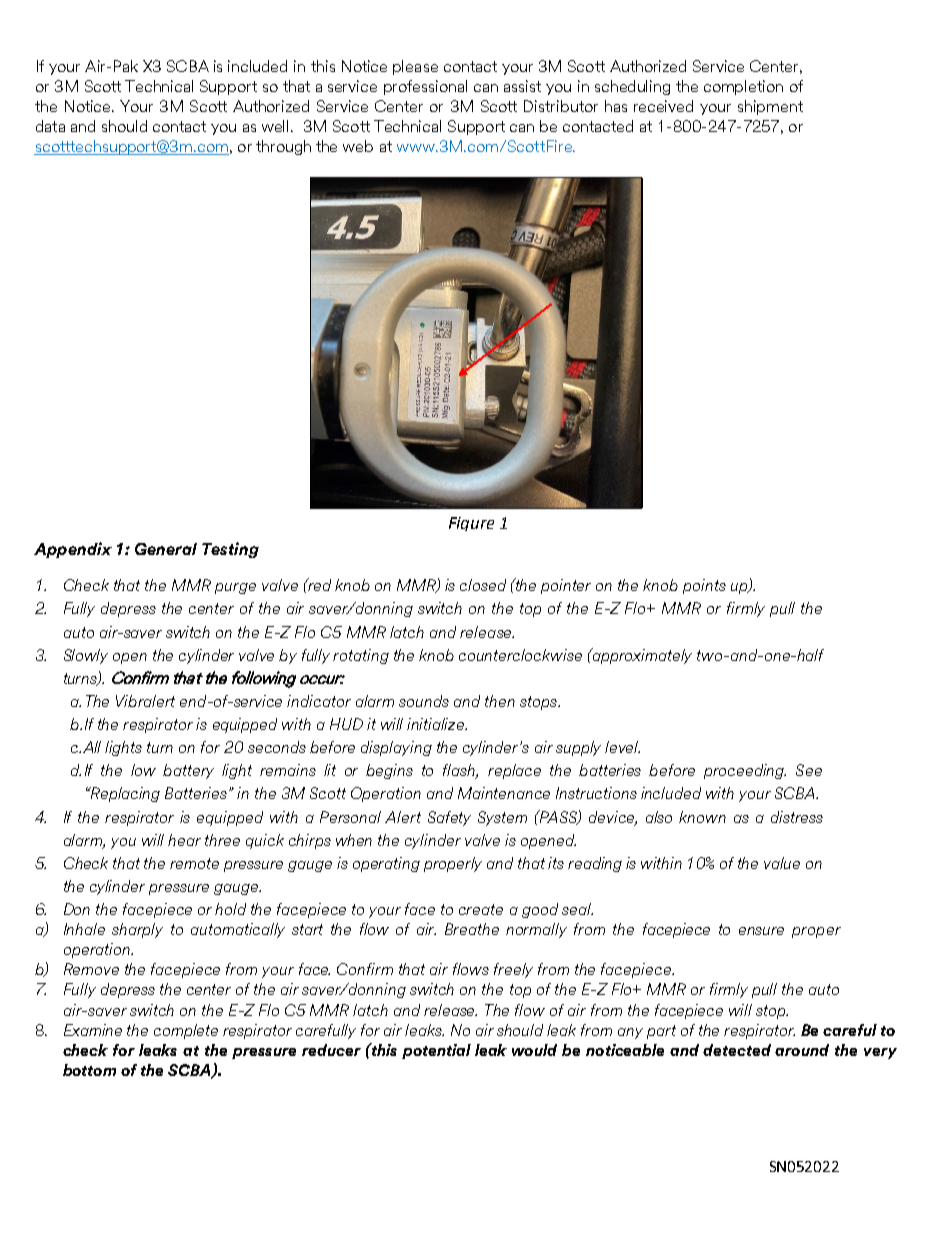 Image resolution: width=952 pixels, height=1233 pixels. What do you see at coordinates (425, 87) in the screenshot?
I see `professional` at bounding box center [425, 87].
